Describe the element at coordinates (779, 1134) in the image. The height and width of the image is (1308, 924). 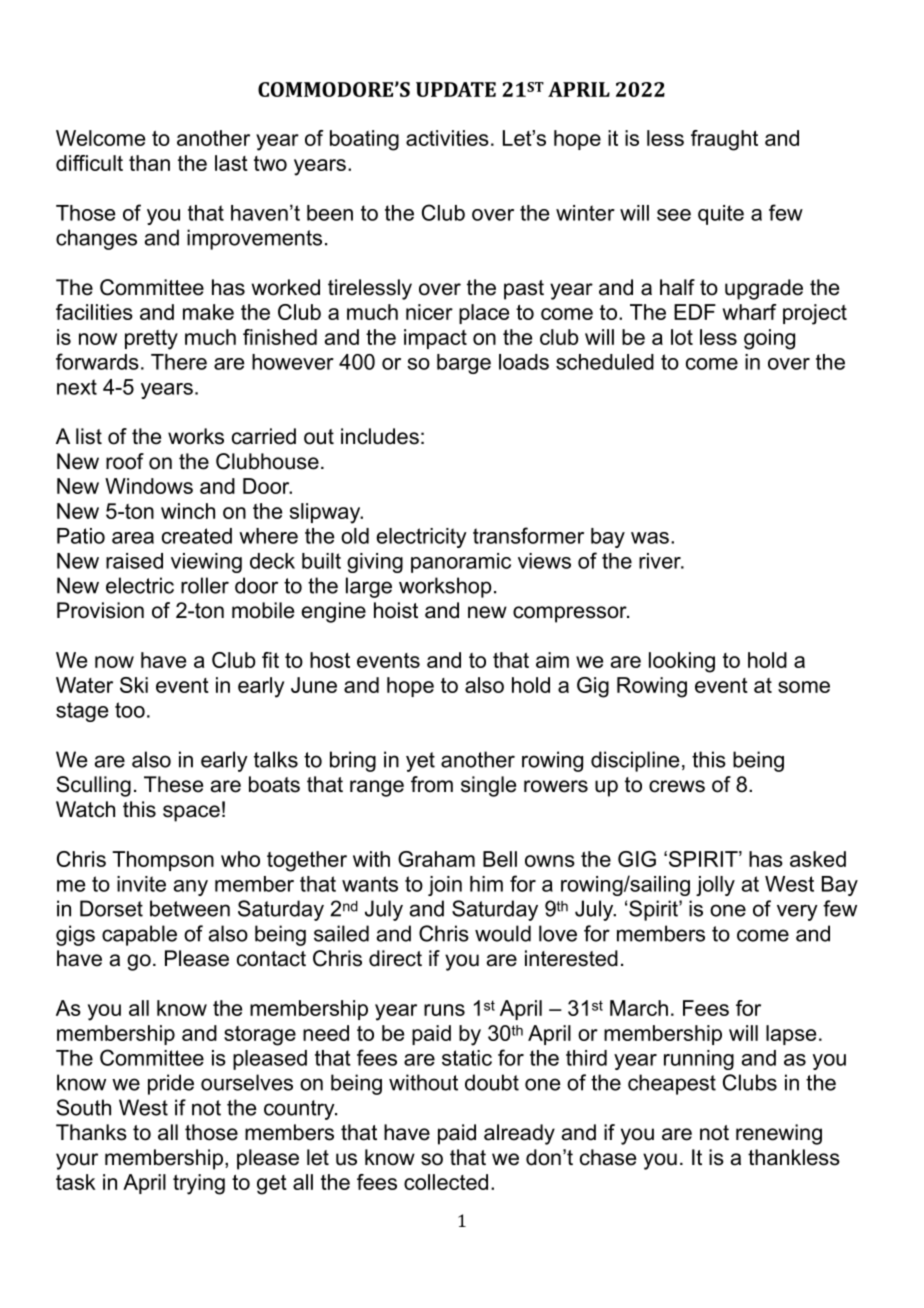
I see `renewing` at that location.
